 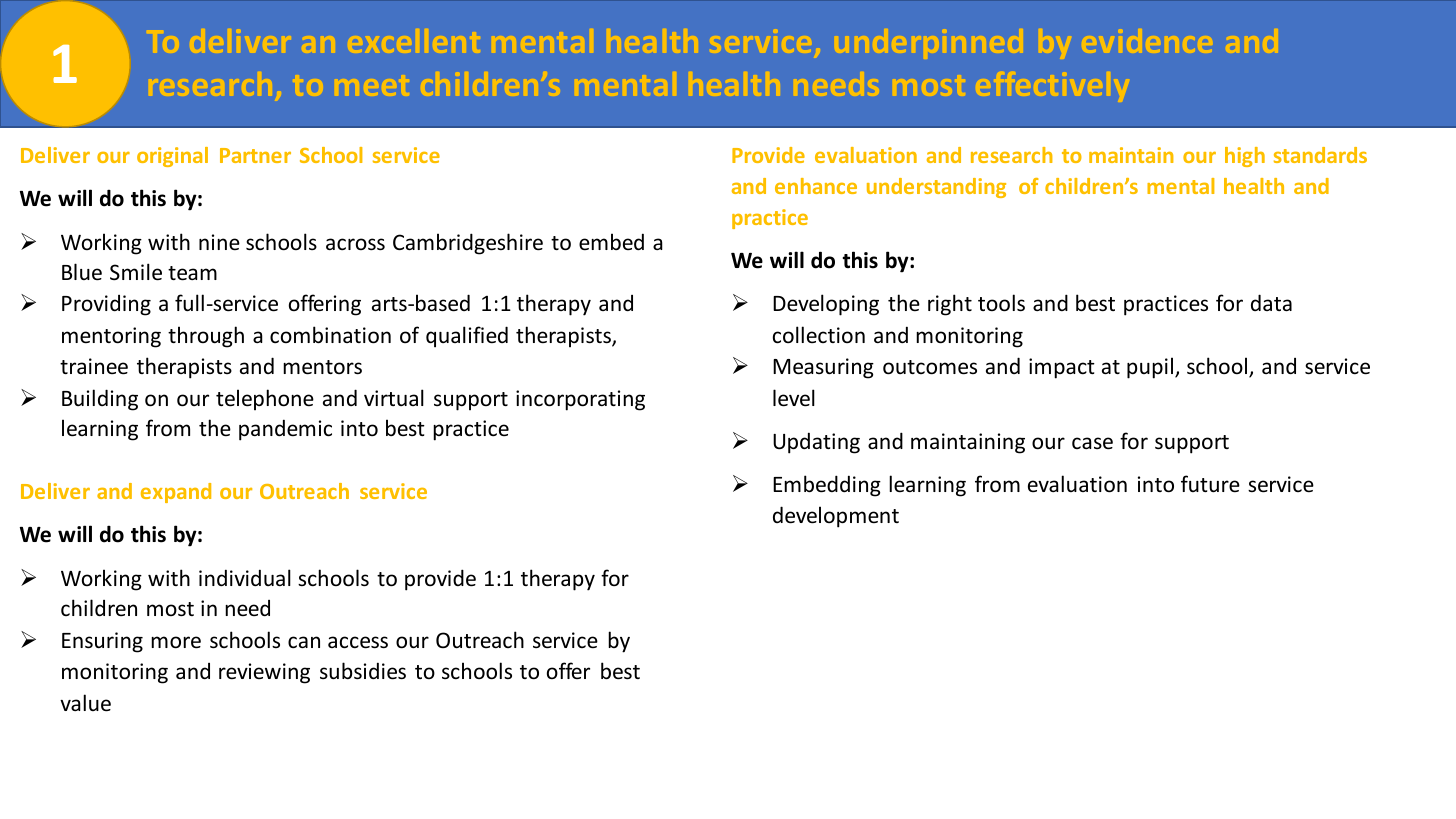 What do you see at coordinates (264, 673) in the screenshot?
I see `reviewing` at bounding box center [264, 673].
